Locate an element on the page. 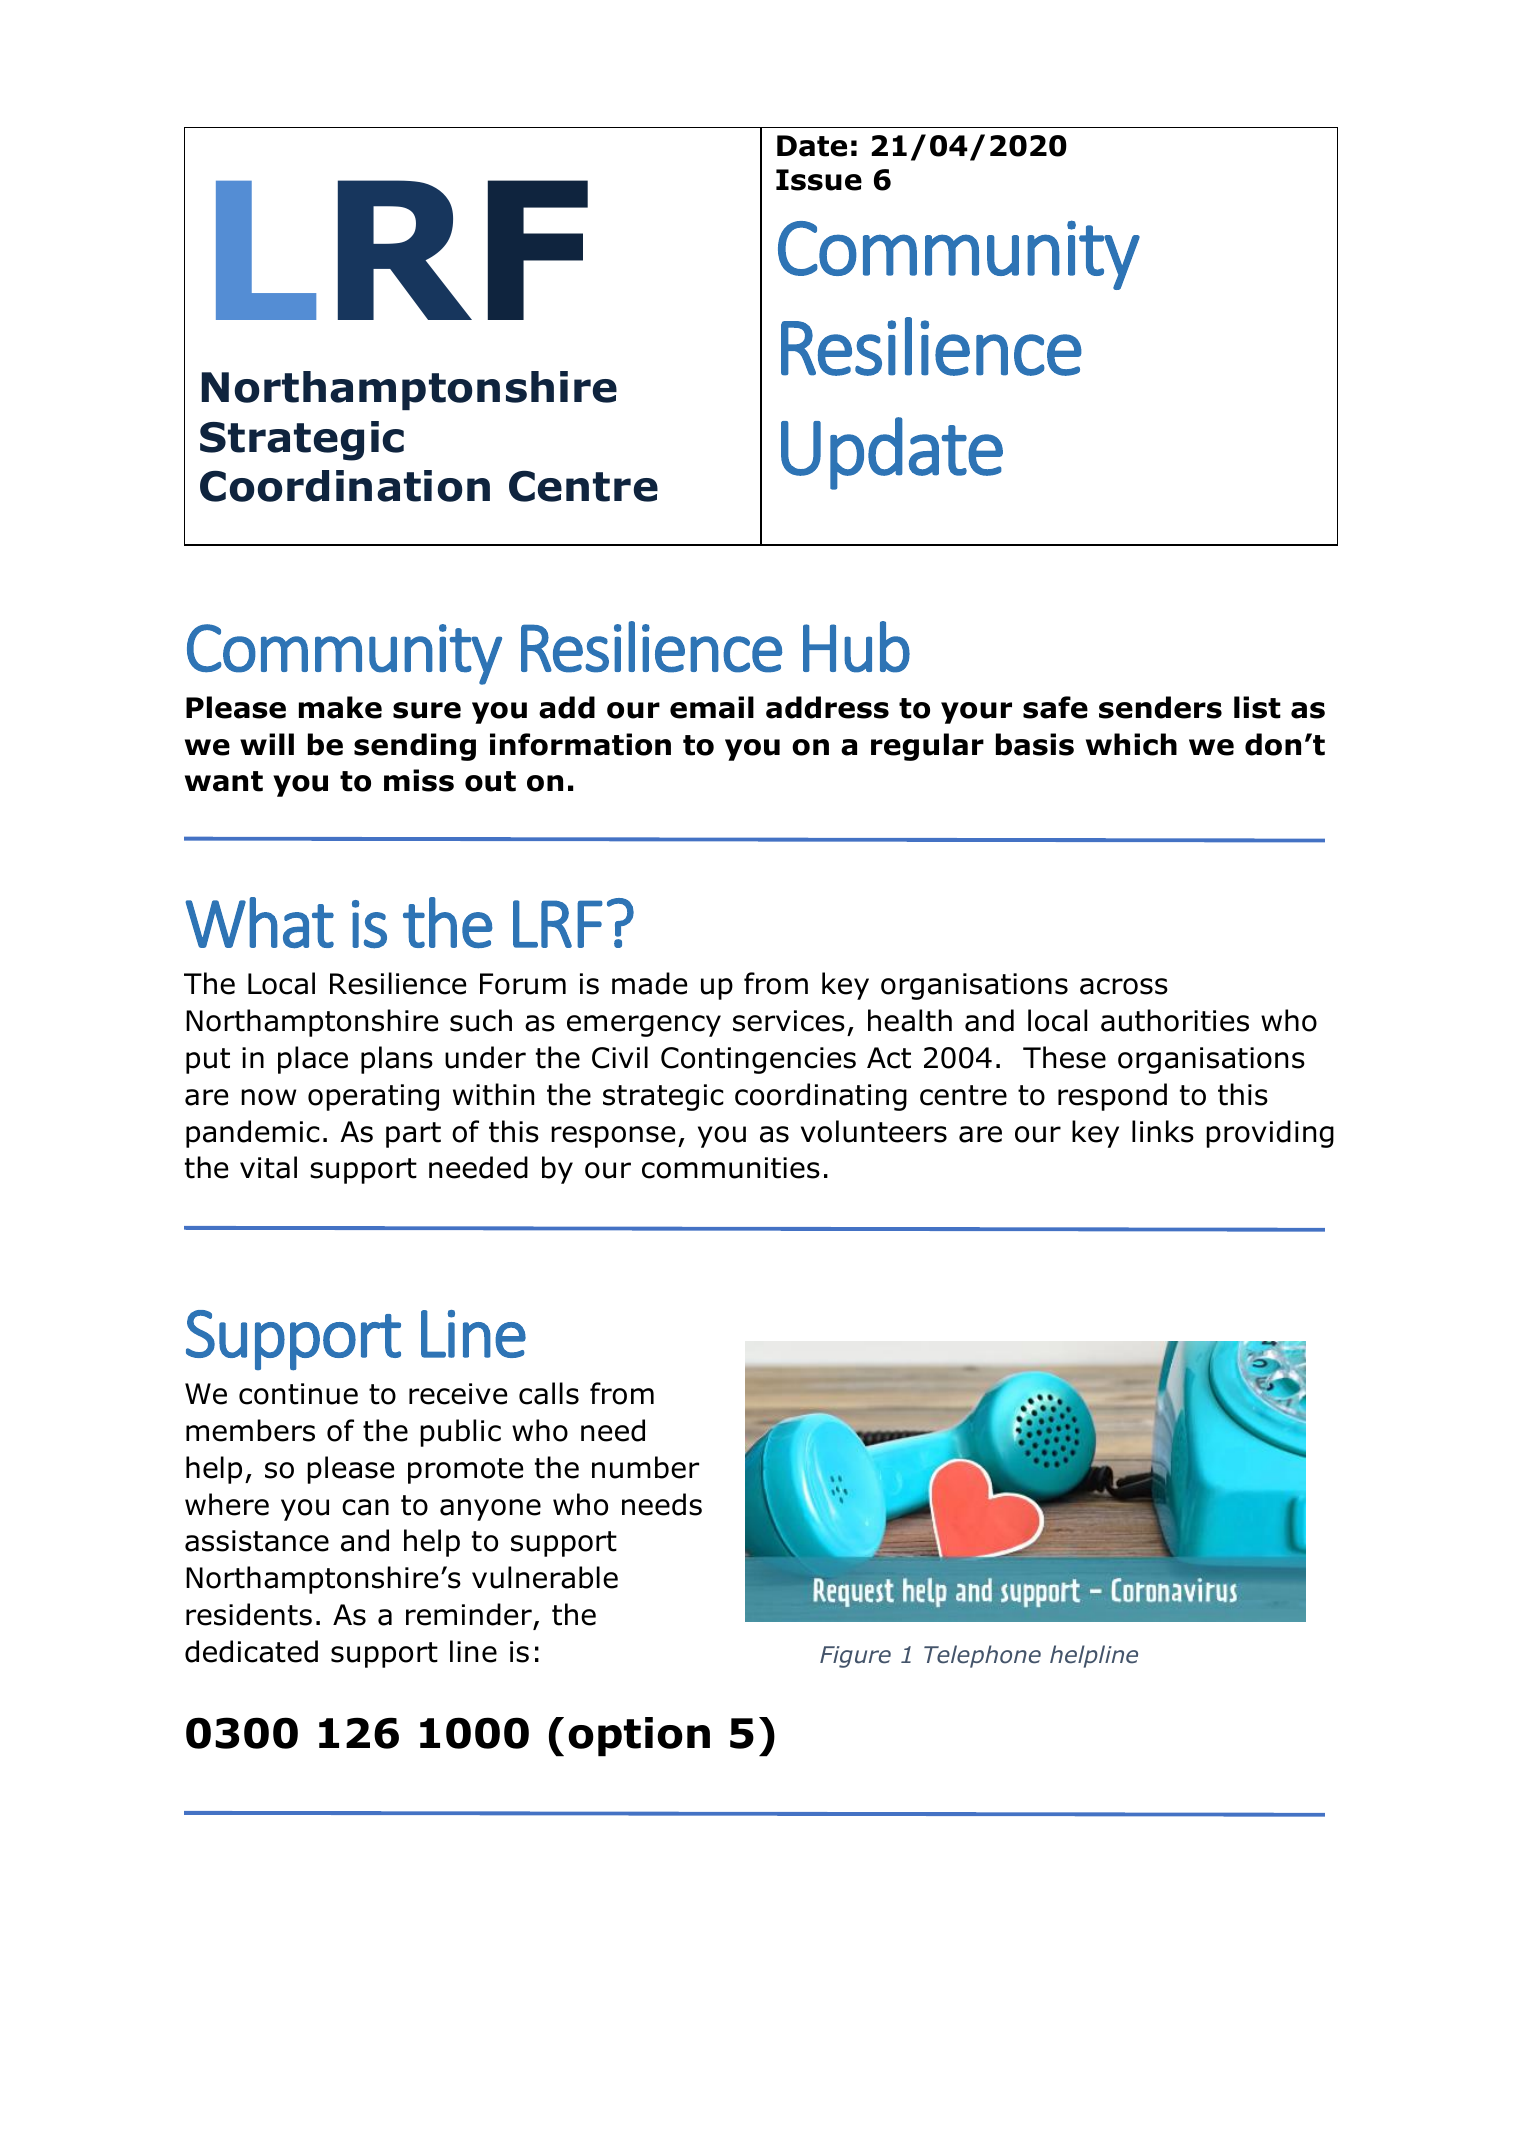  Issue is located at coordinates (819, 180).
